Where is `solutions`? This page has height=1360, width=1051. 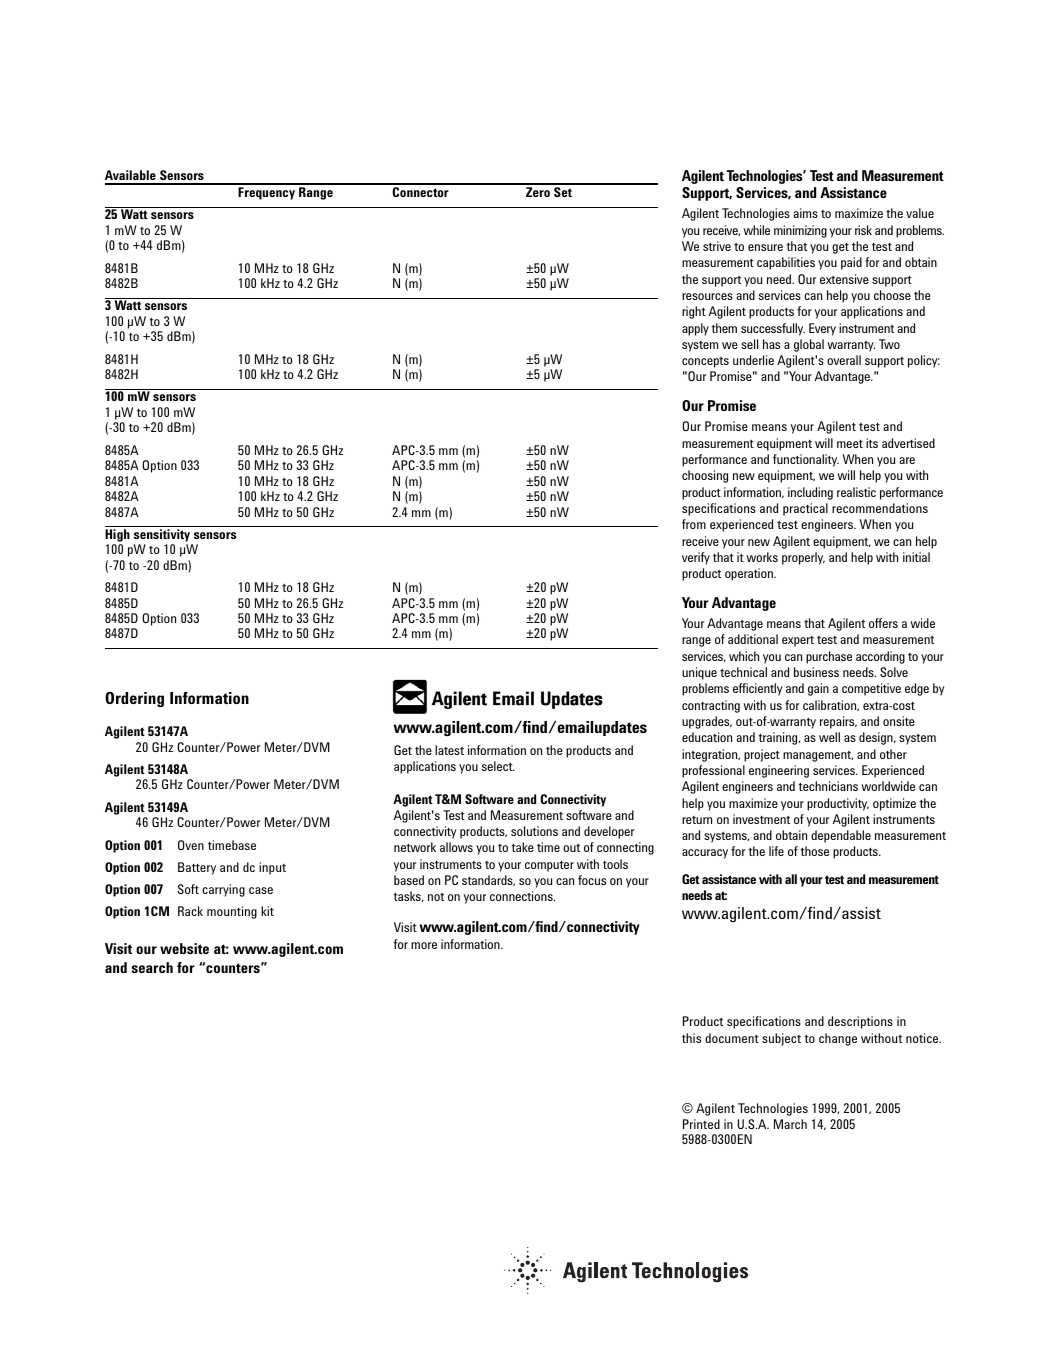 solutions is located at coordinates (534, 831).
